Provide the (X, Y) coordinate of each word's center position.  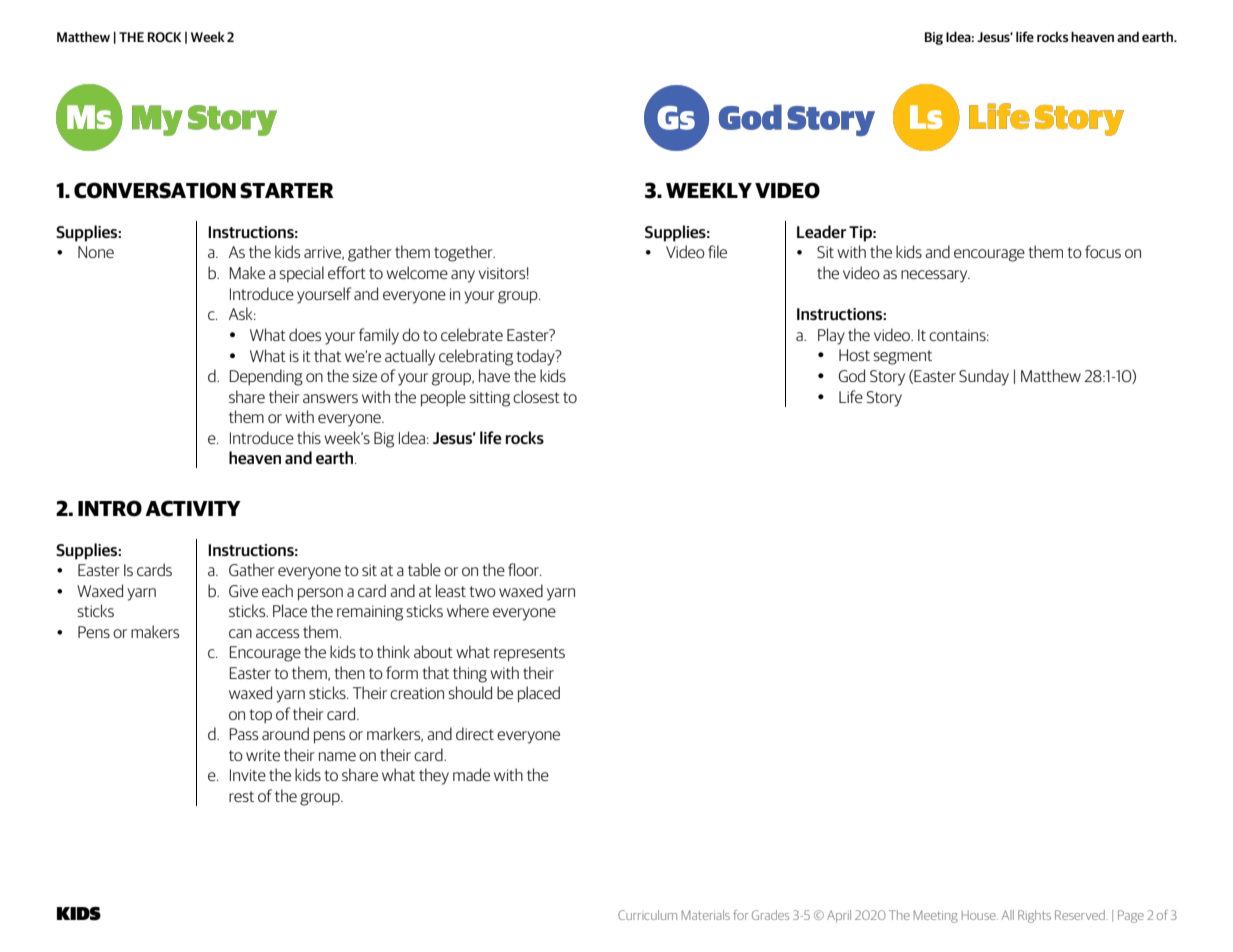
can (240, 633)
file (717, 251)
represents (529, 654)
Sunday (984, 377)
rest (241, 796)
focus (1103, 251)
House (980, 915)
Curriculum (647, 915)
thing (470, 674)
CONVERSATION (155, 190)
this (309, 437)
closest (536, 396)
